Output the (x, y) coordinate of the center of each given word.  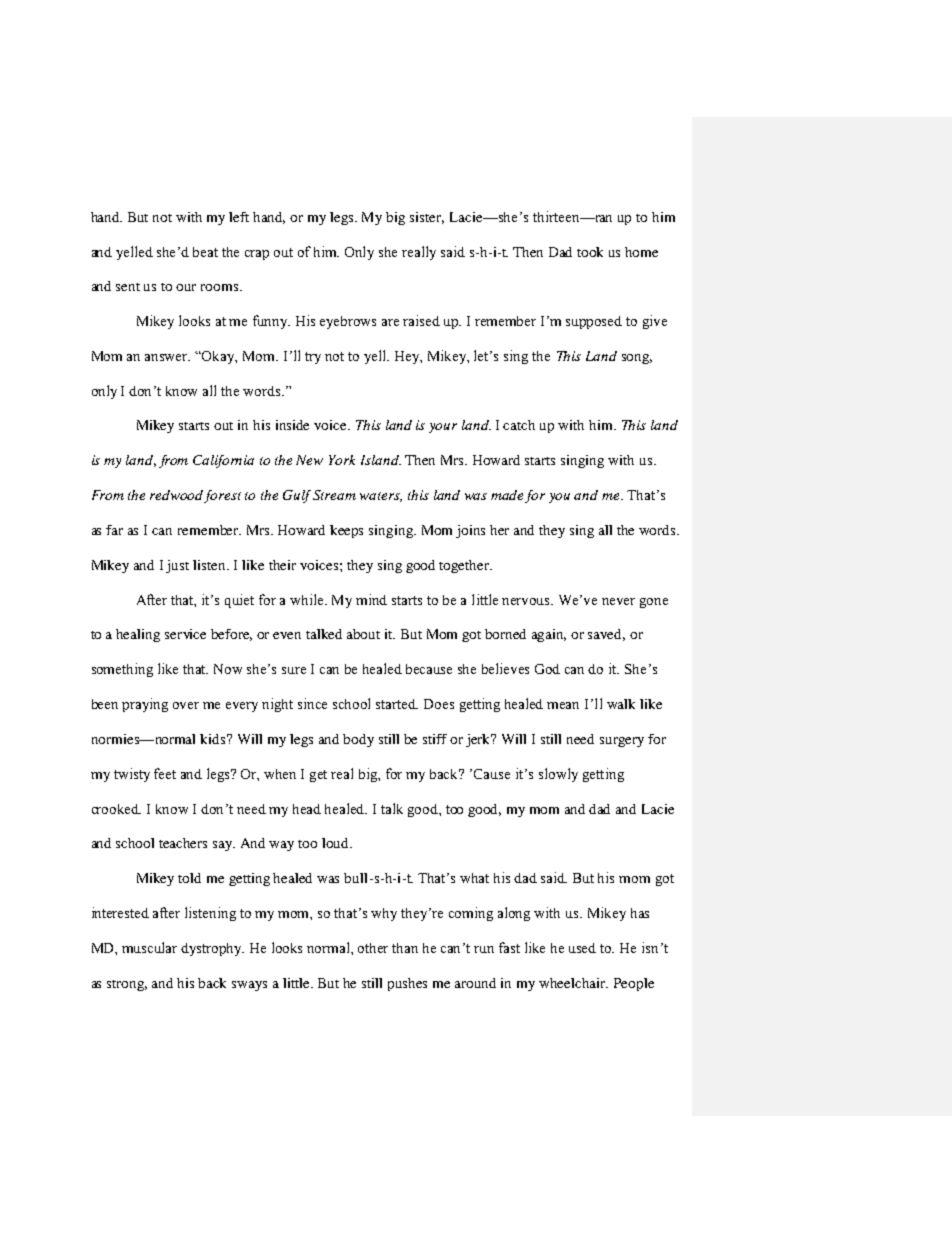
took (590, 252)
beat (205, 252)
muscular (149, 947)
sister (427, 218)
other (373, 948)
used (582, 948)
